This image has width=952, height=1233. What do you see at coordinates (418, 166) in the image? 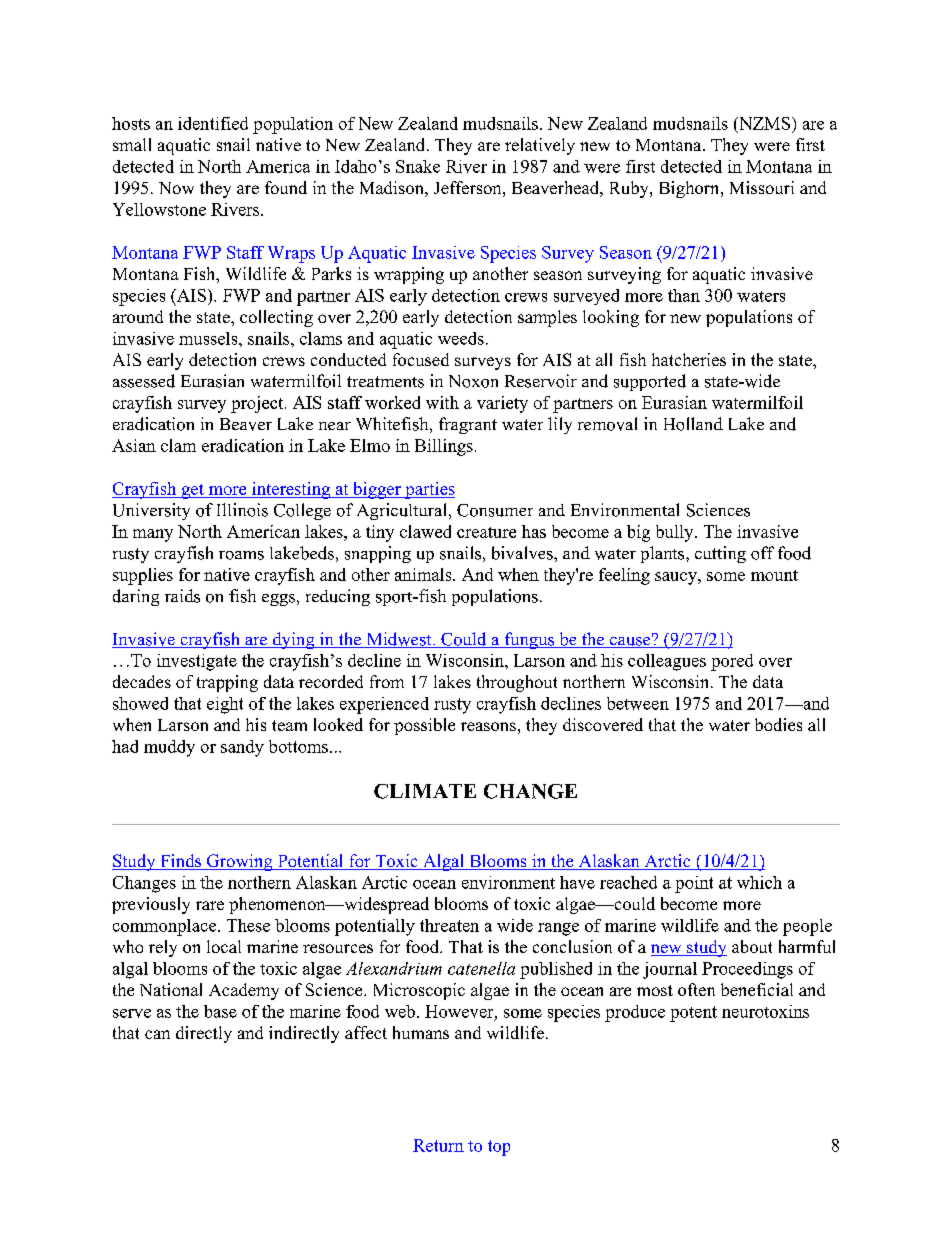
I see `Snake` at bounding box center [418, 166].
